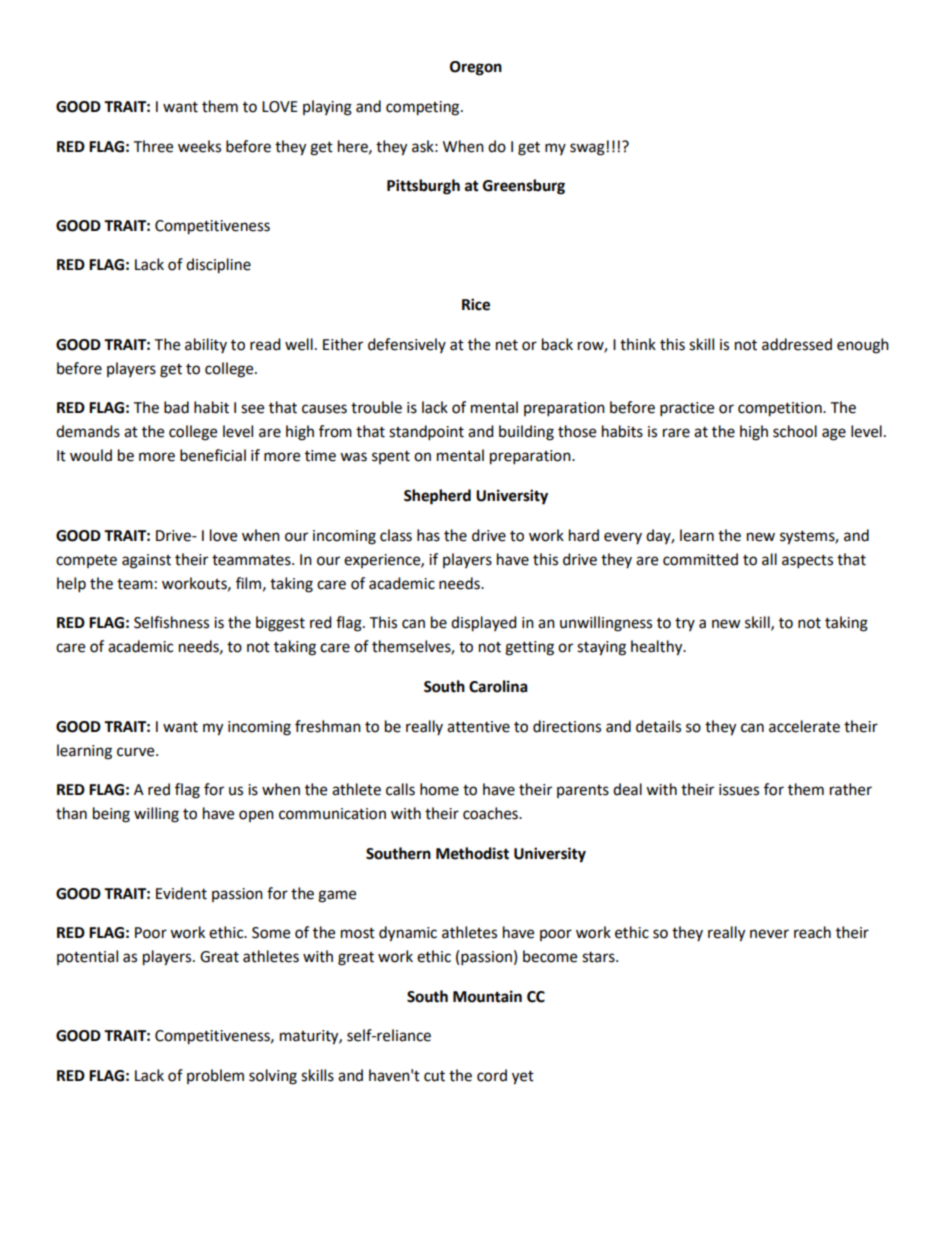  What do you see at coordinates (153, 146) in the document?
I see `Three` at bounding box center [153, 146].
